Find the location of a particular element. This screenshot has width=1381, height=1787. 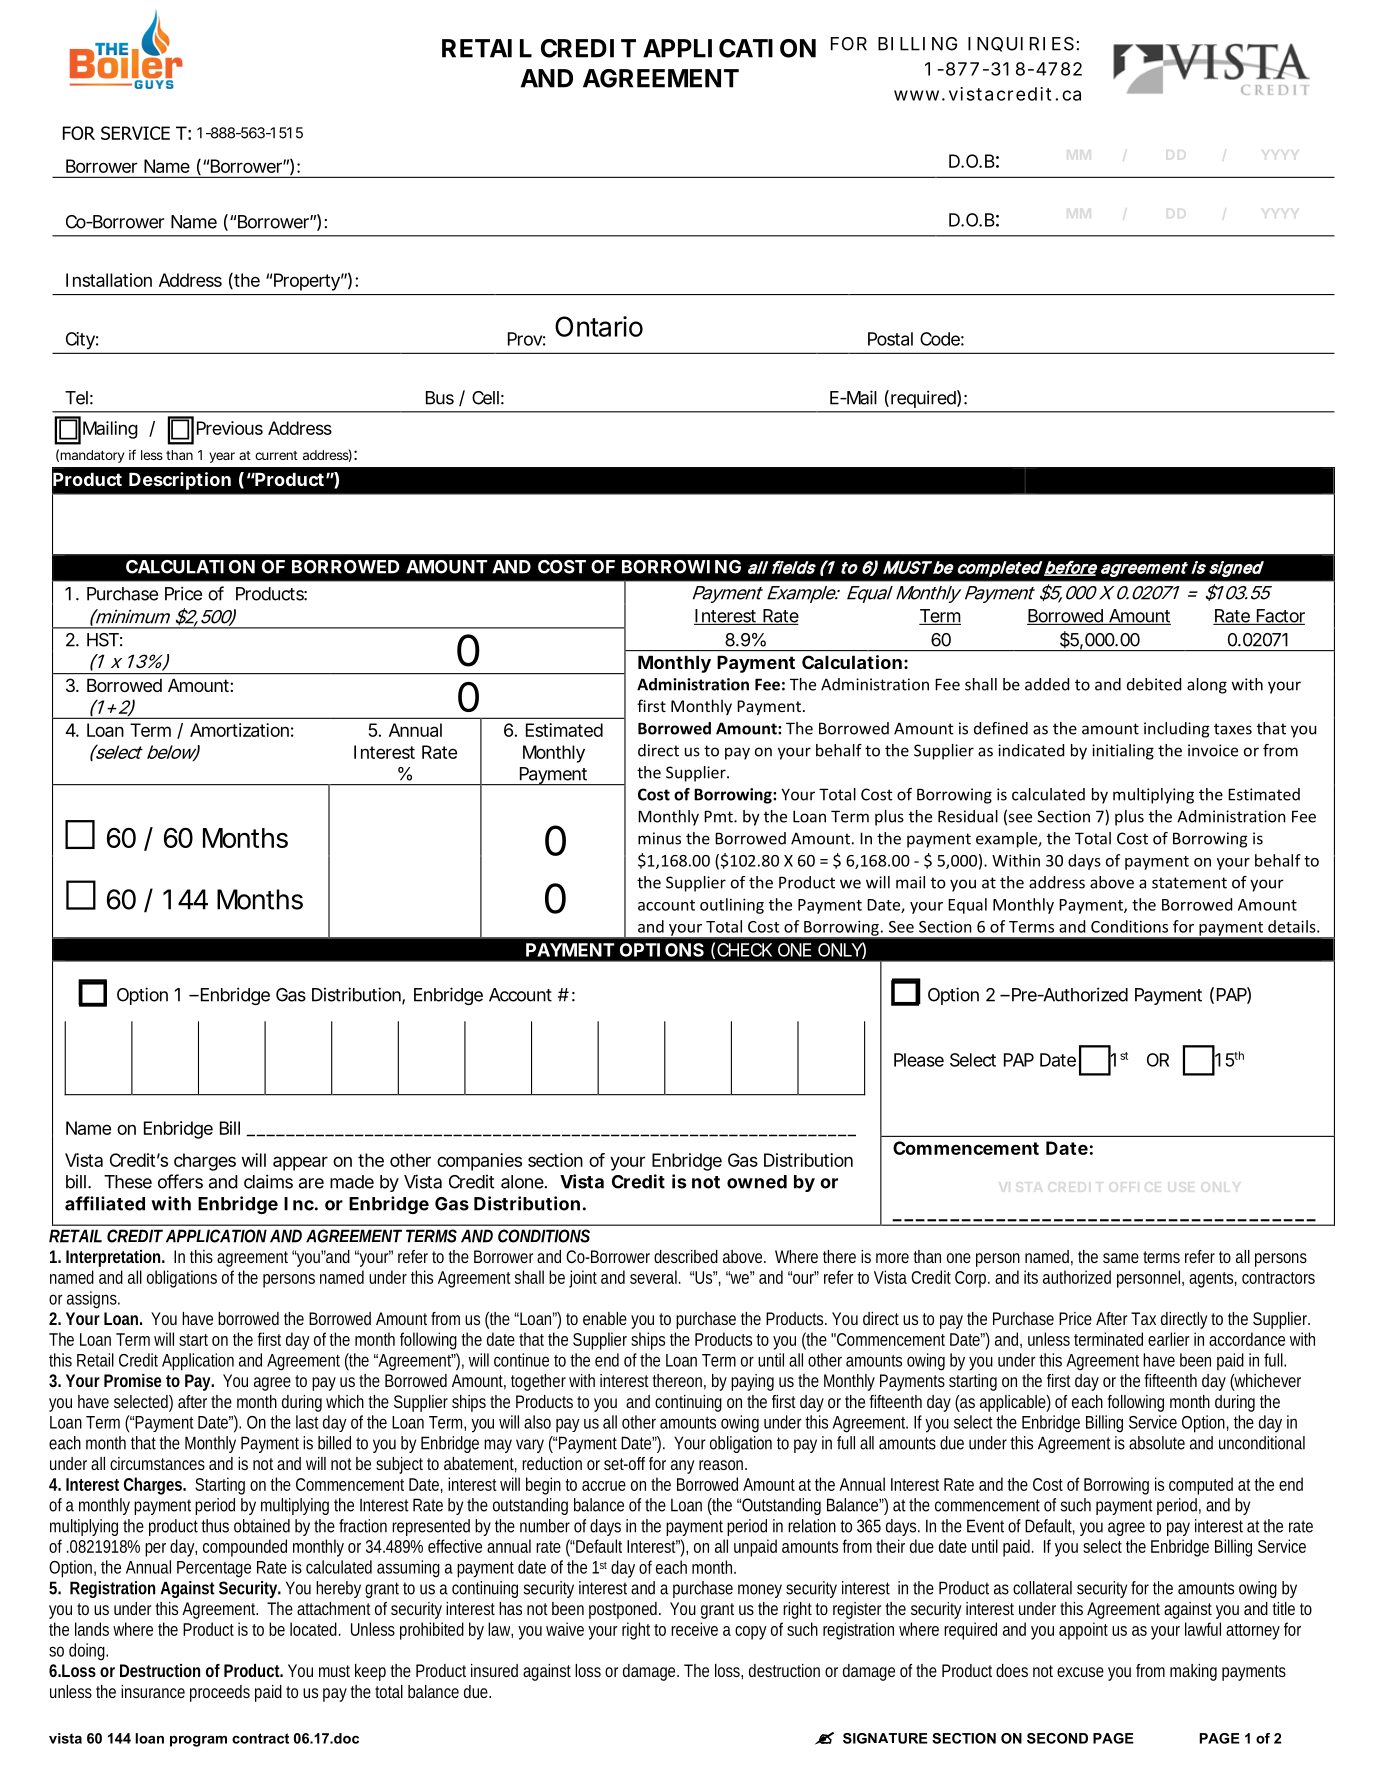

details is located at coordinates (1293, 926).
